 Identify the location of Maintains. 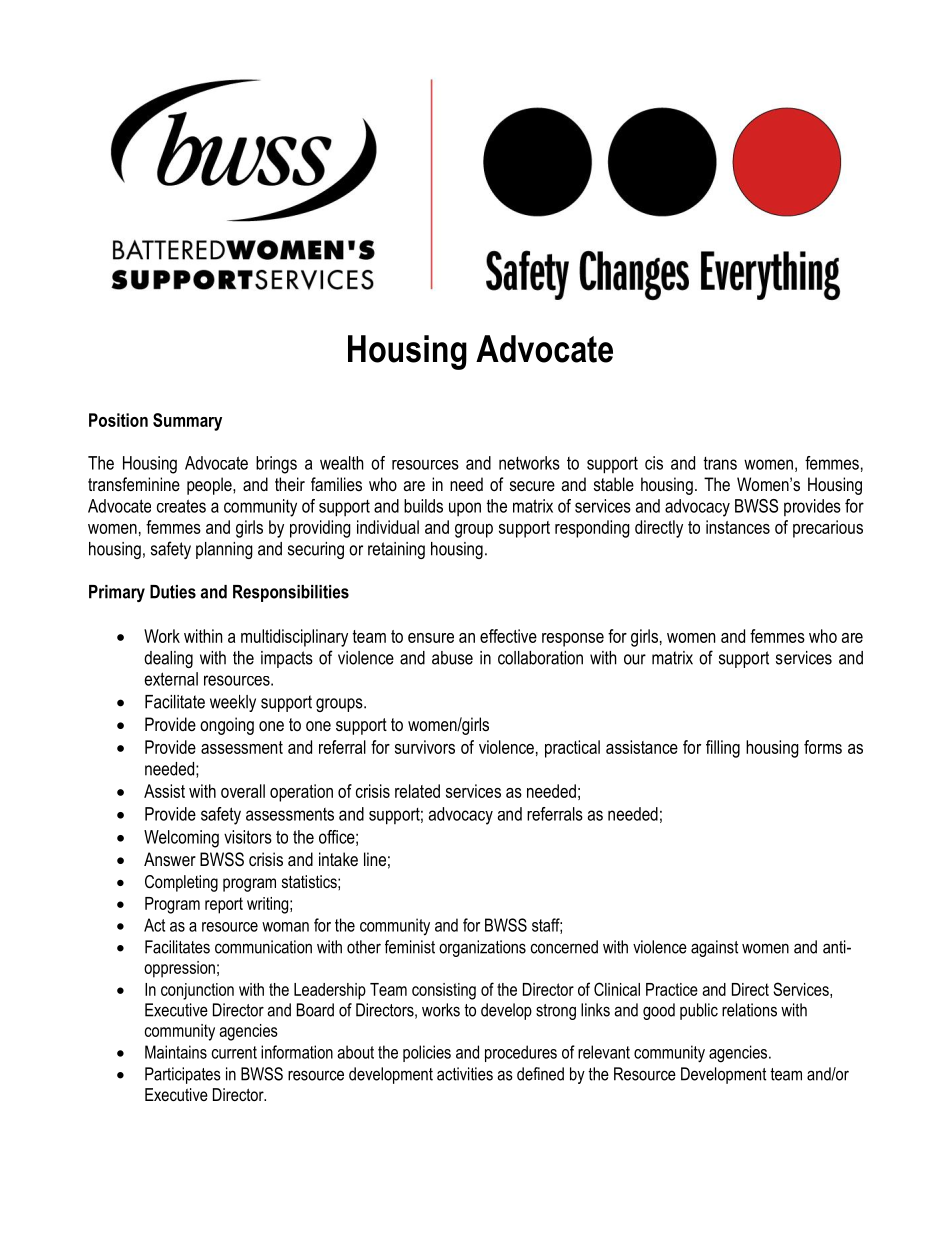
(176, 1052).
